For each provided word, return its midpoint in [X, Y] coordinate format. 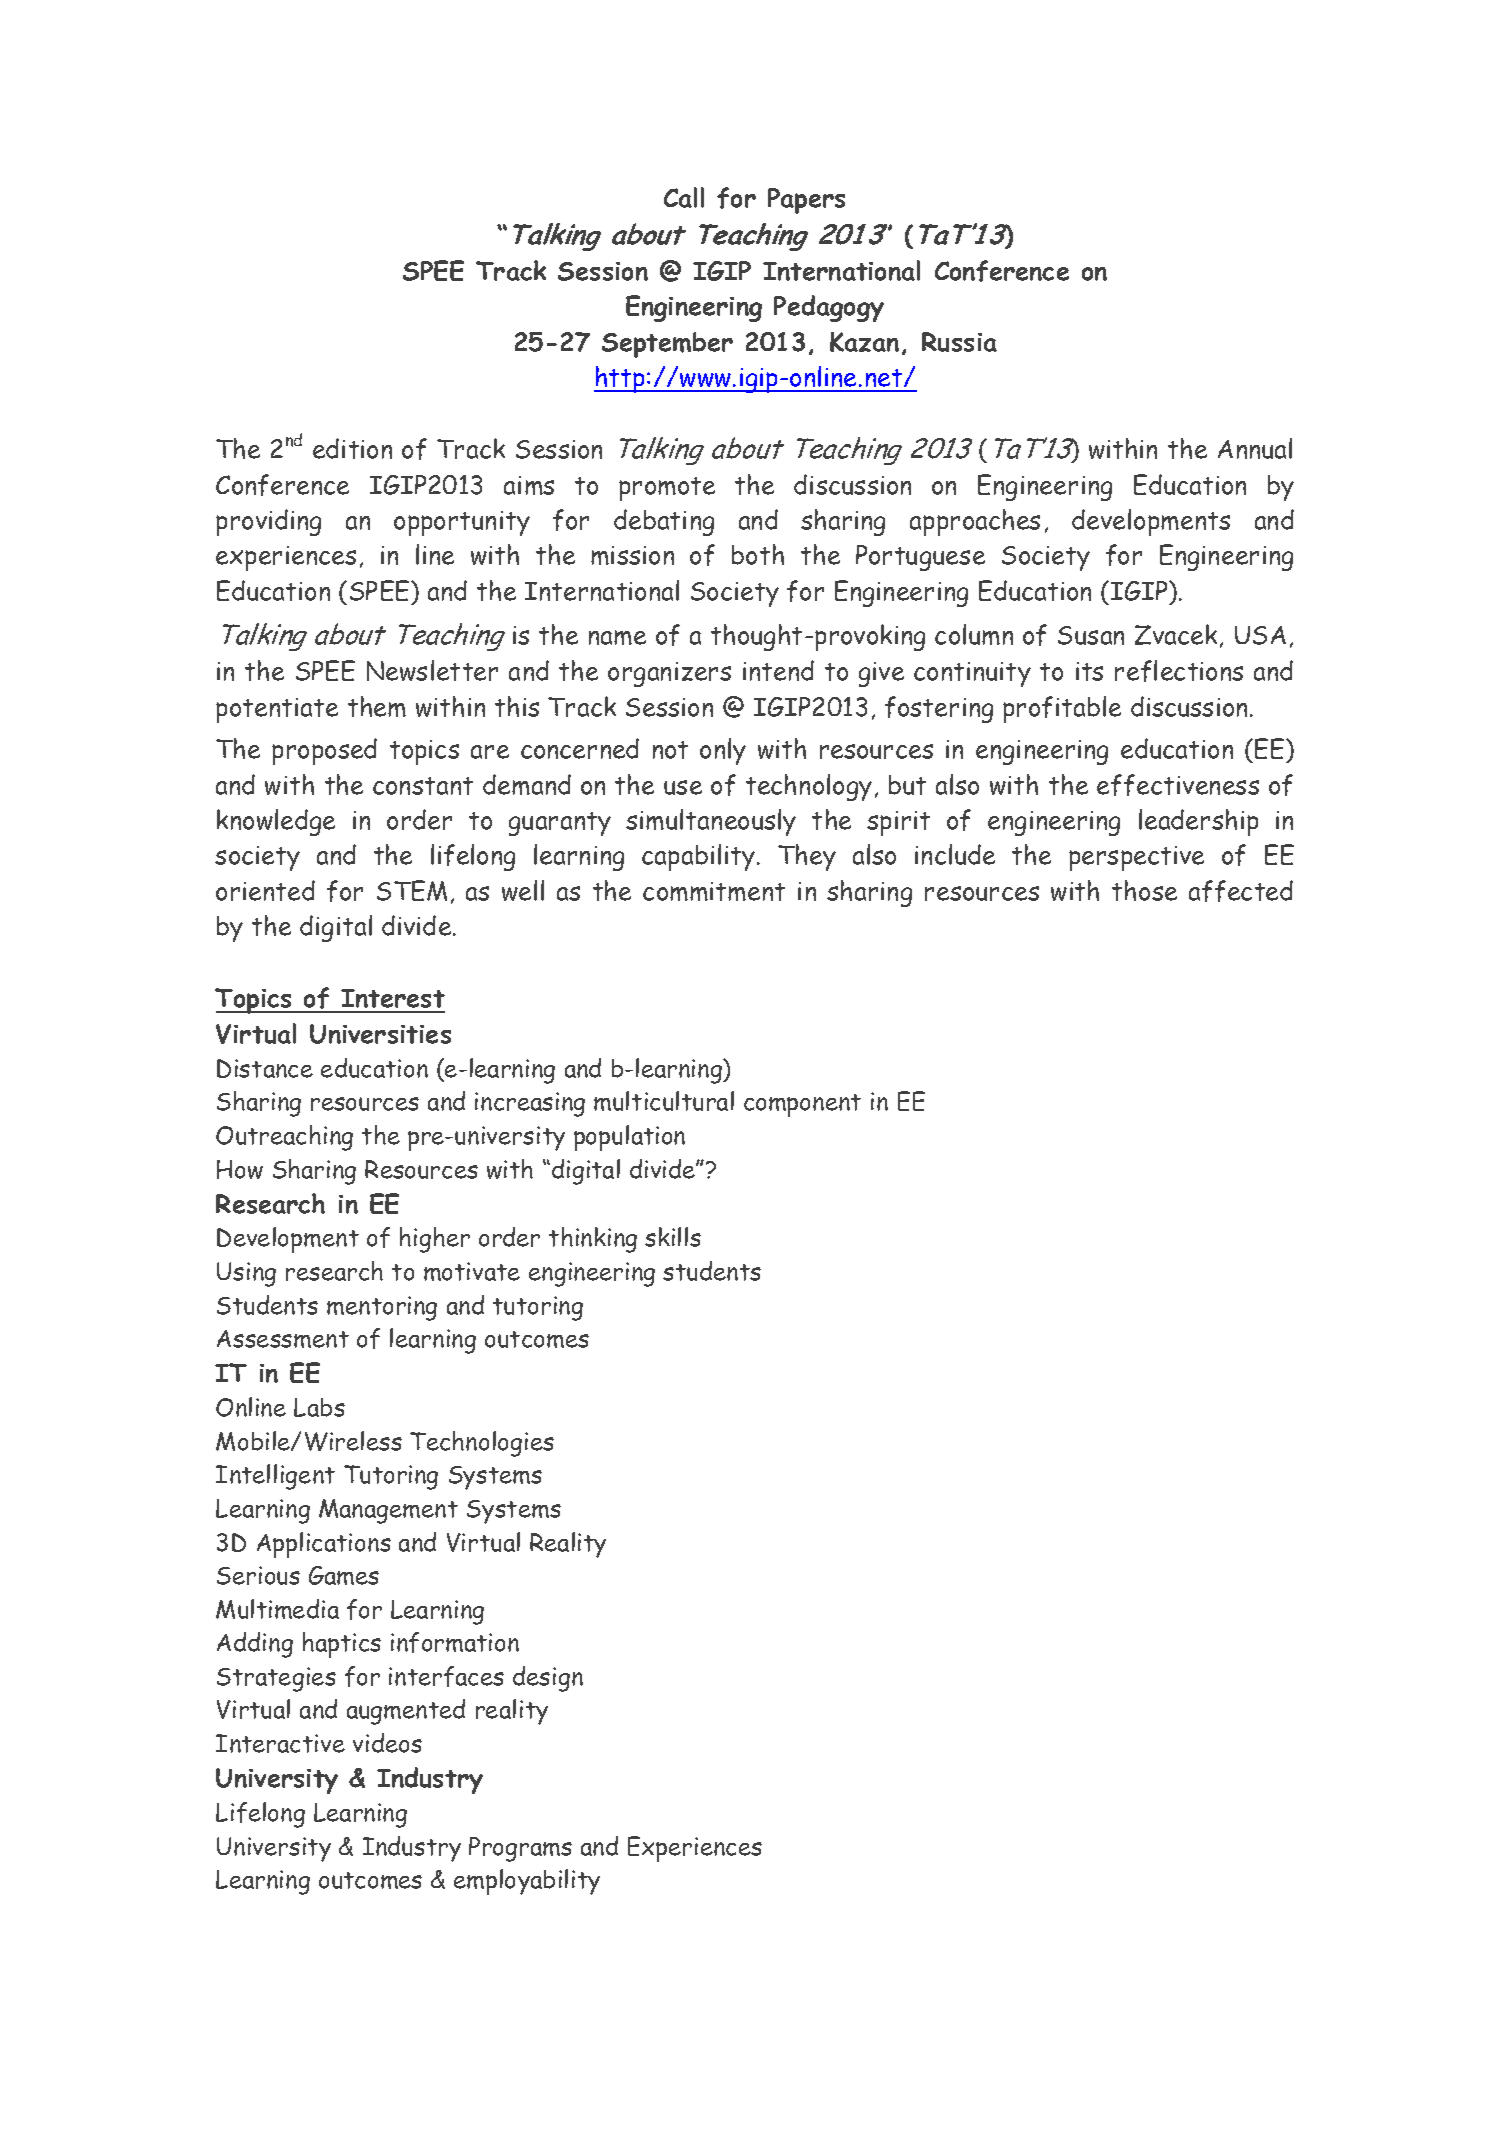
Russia [959, 342]
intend [778, 670]
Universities [380, 1034]
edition [352, 448]
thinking [593, 1240]
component [802, 1105]
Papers [806, 201]
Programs [520, 1849]
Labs [319, 1407]
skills [673, 1237]
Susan [1091, 635]
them [377, 706]
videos [387, 1743]
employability [527, 1882]
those [1144, 890]
